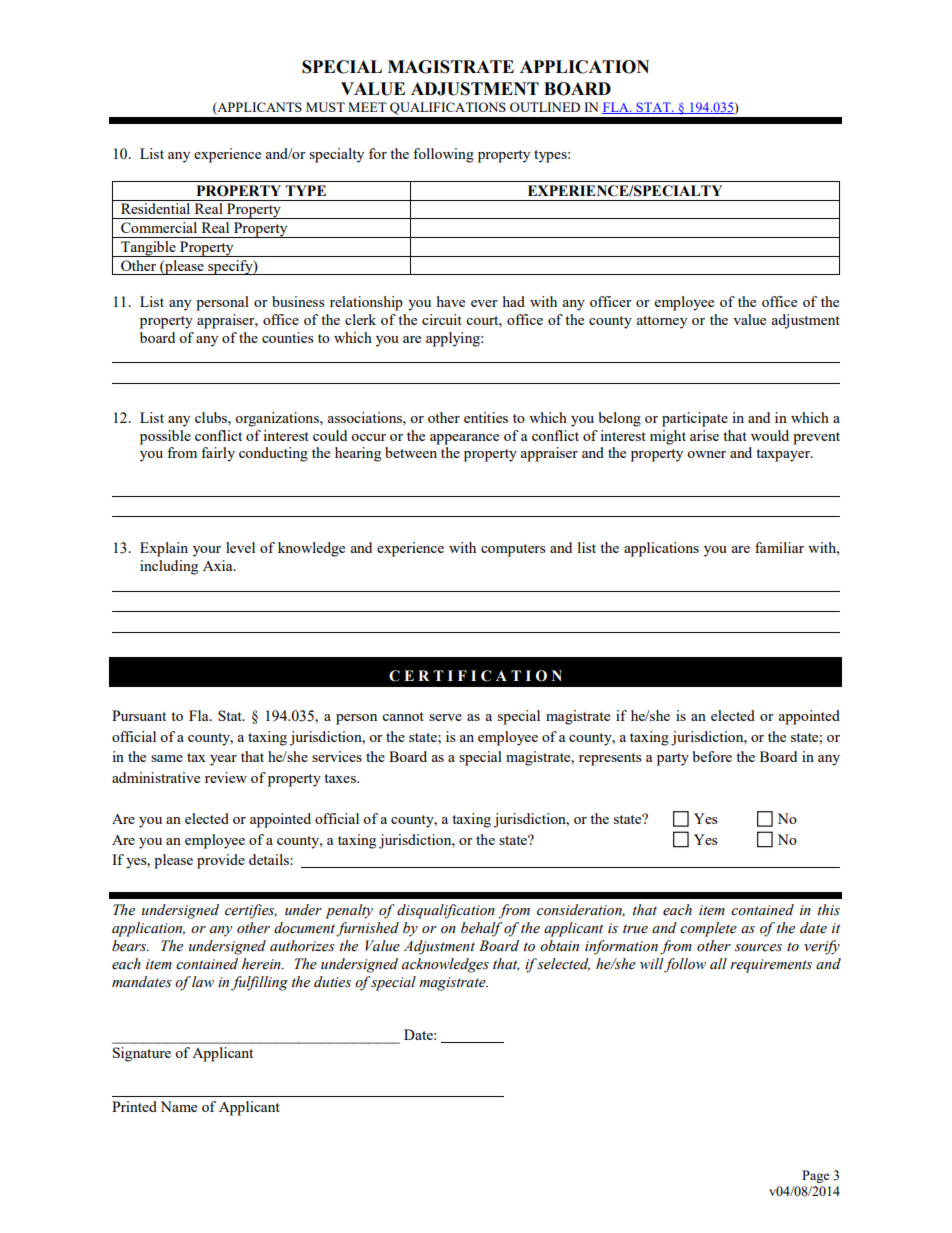  What do you see at coordinates (218, 454) in the screenshot?
I see `fairly` at bounding box center [218, 454].
